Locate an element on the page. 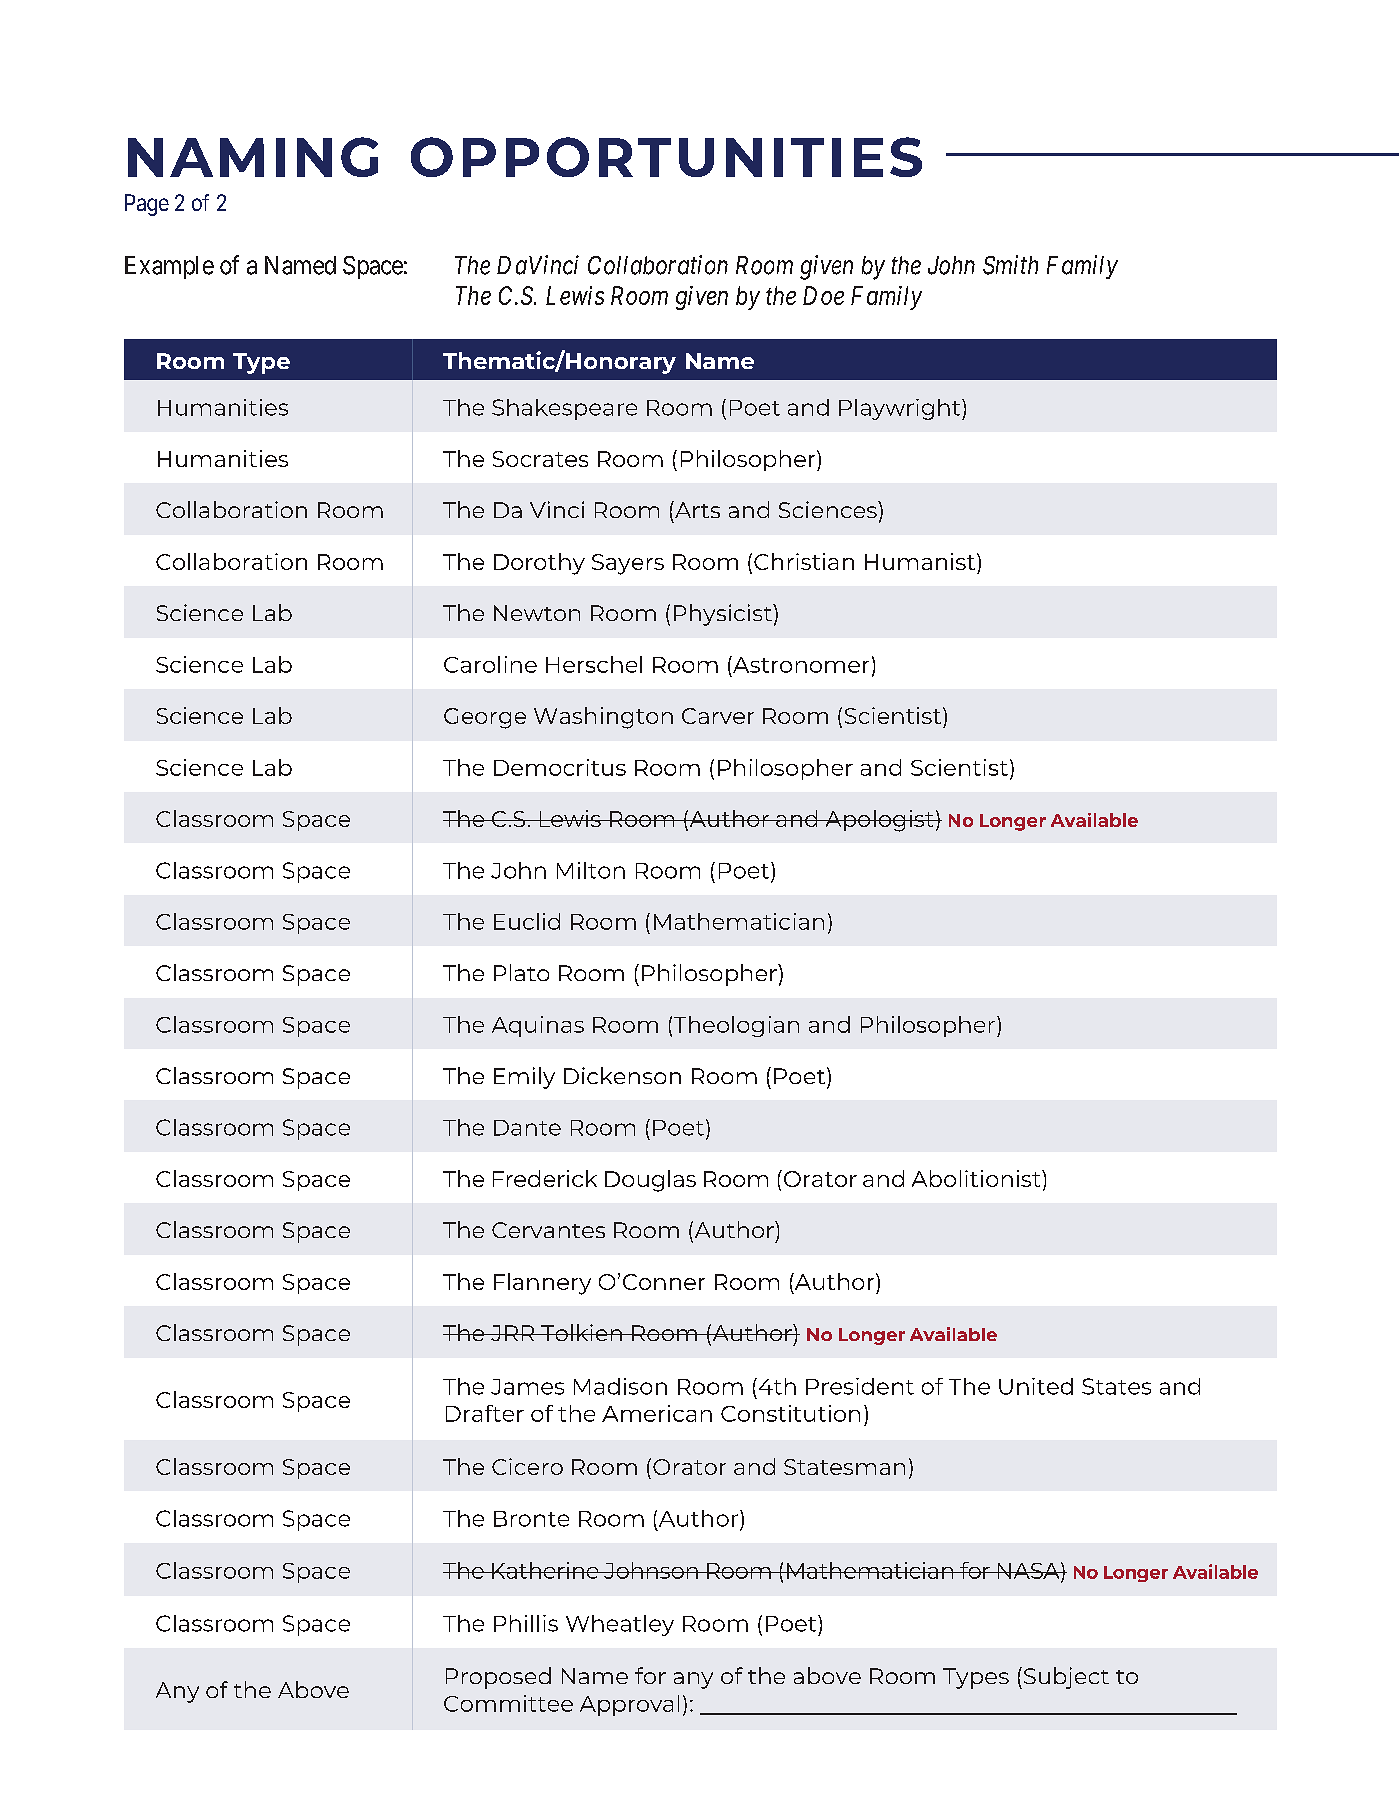 The height and width of the document is (1810, 1399). Tolkien is located at coordinates (581, 1332).
